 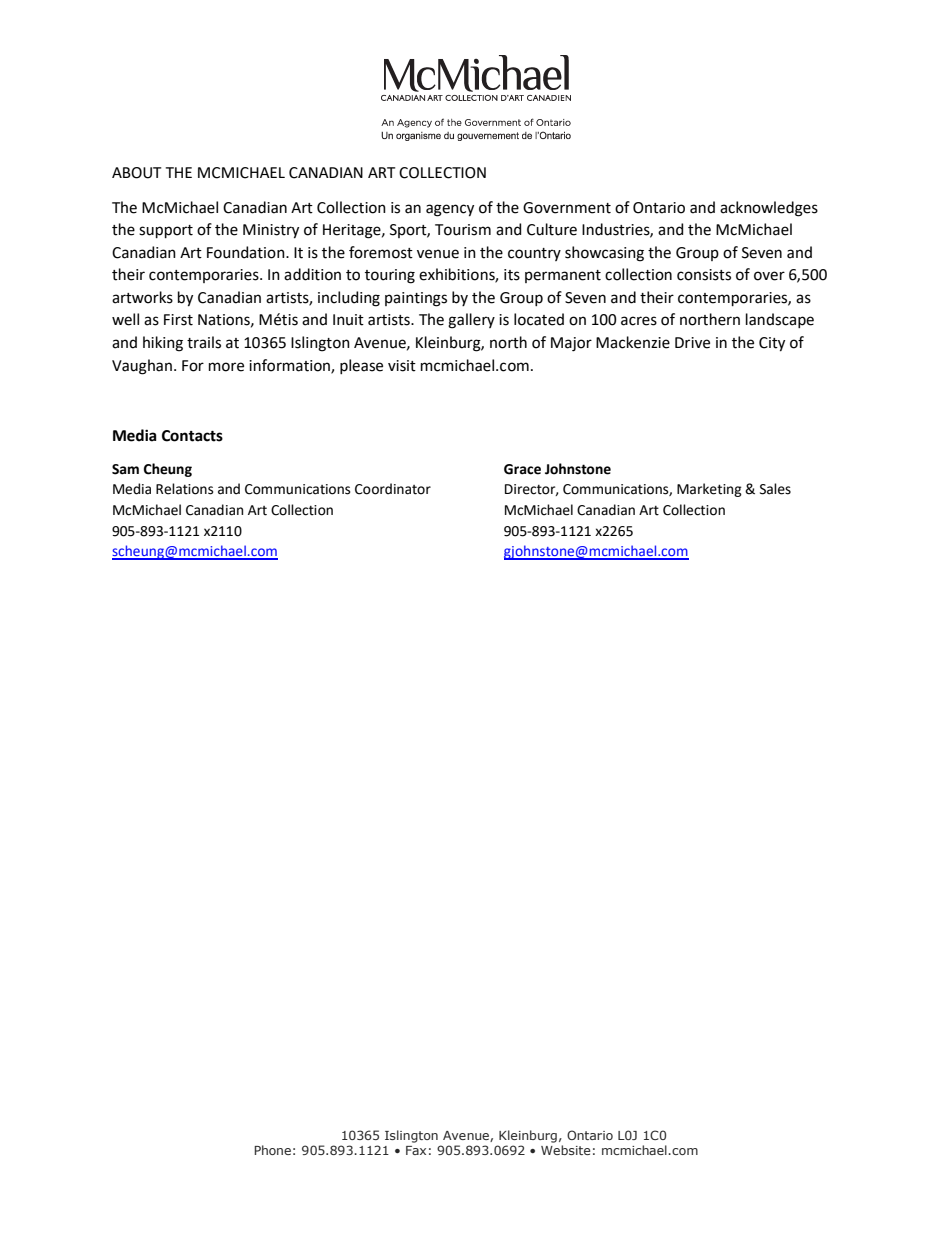 I want to click on acknowledges, so click(x=769, y=209).
